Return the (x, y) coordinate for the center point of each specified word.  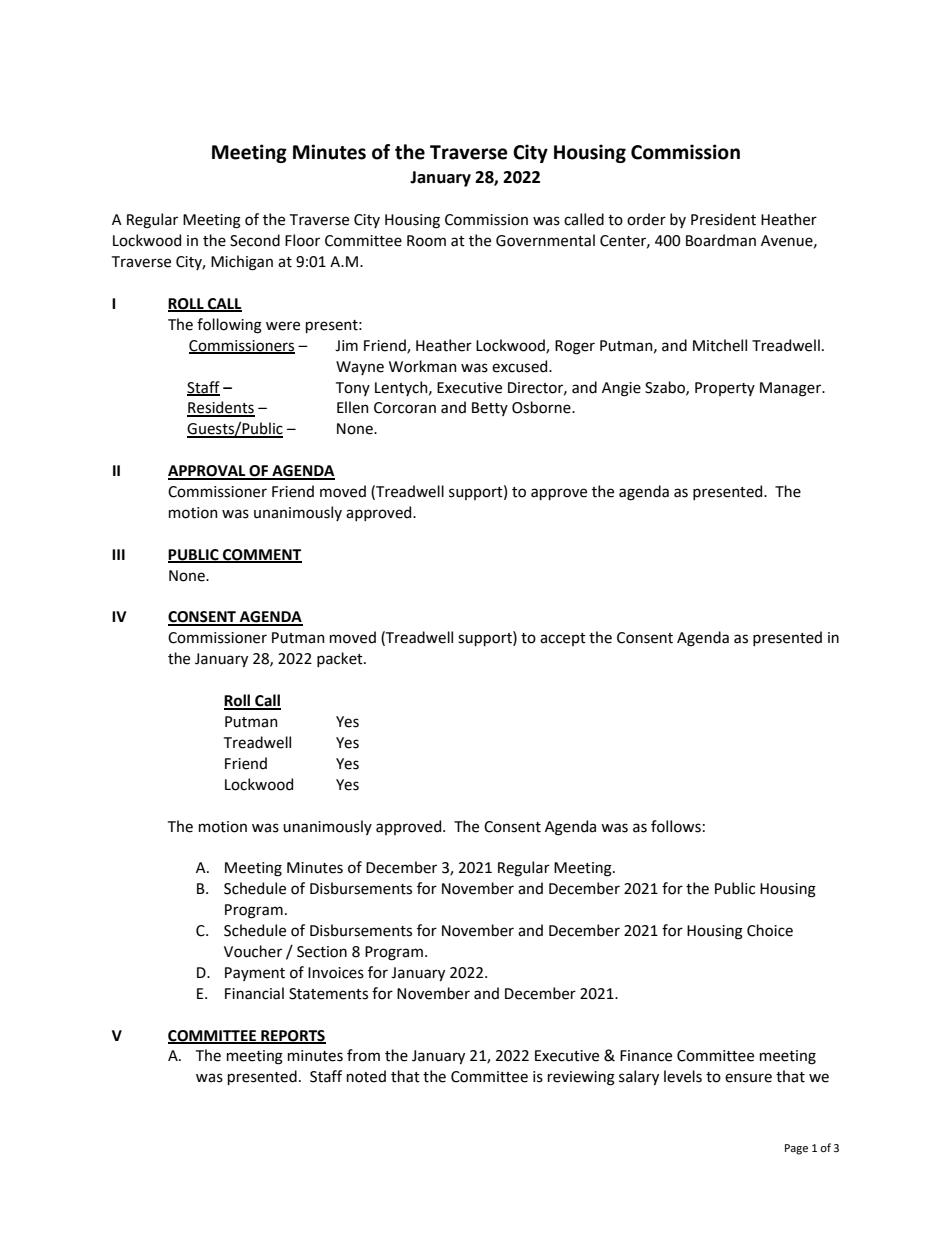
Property (725, 389)
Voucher (253, 951)
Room (426, 241)
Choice (770, 930)
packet (341, 659)
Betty (490, 409)
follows (676, 826)
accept (563, 639)
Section (322, 952)
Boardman (721, 240)
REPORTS (292, 1036)
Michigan (242, 263)
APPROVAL (208, 472)
